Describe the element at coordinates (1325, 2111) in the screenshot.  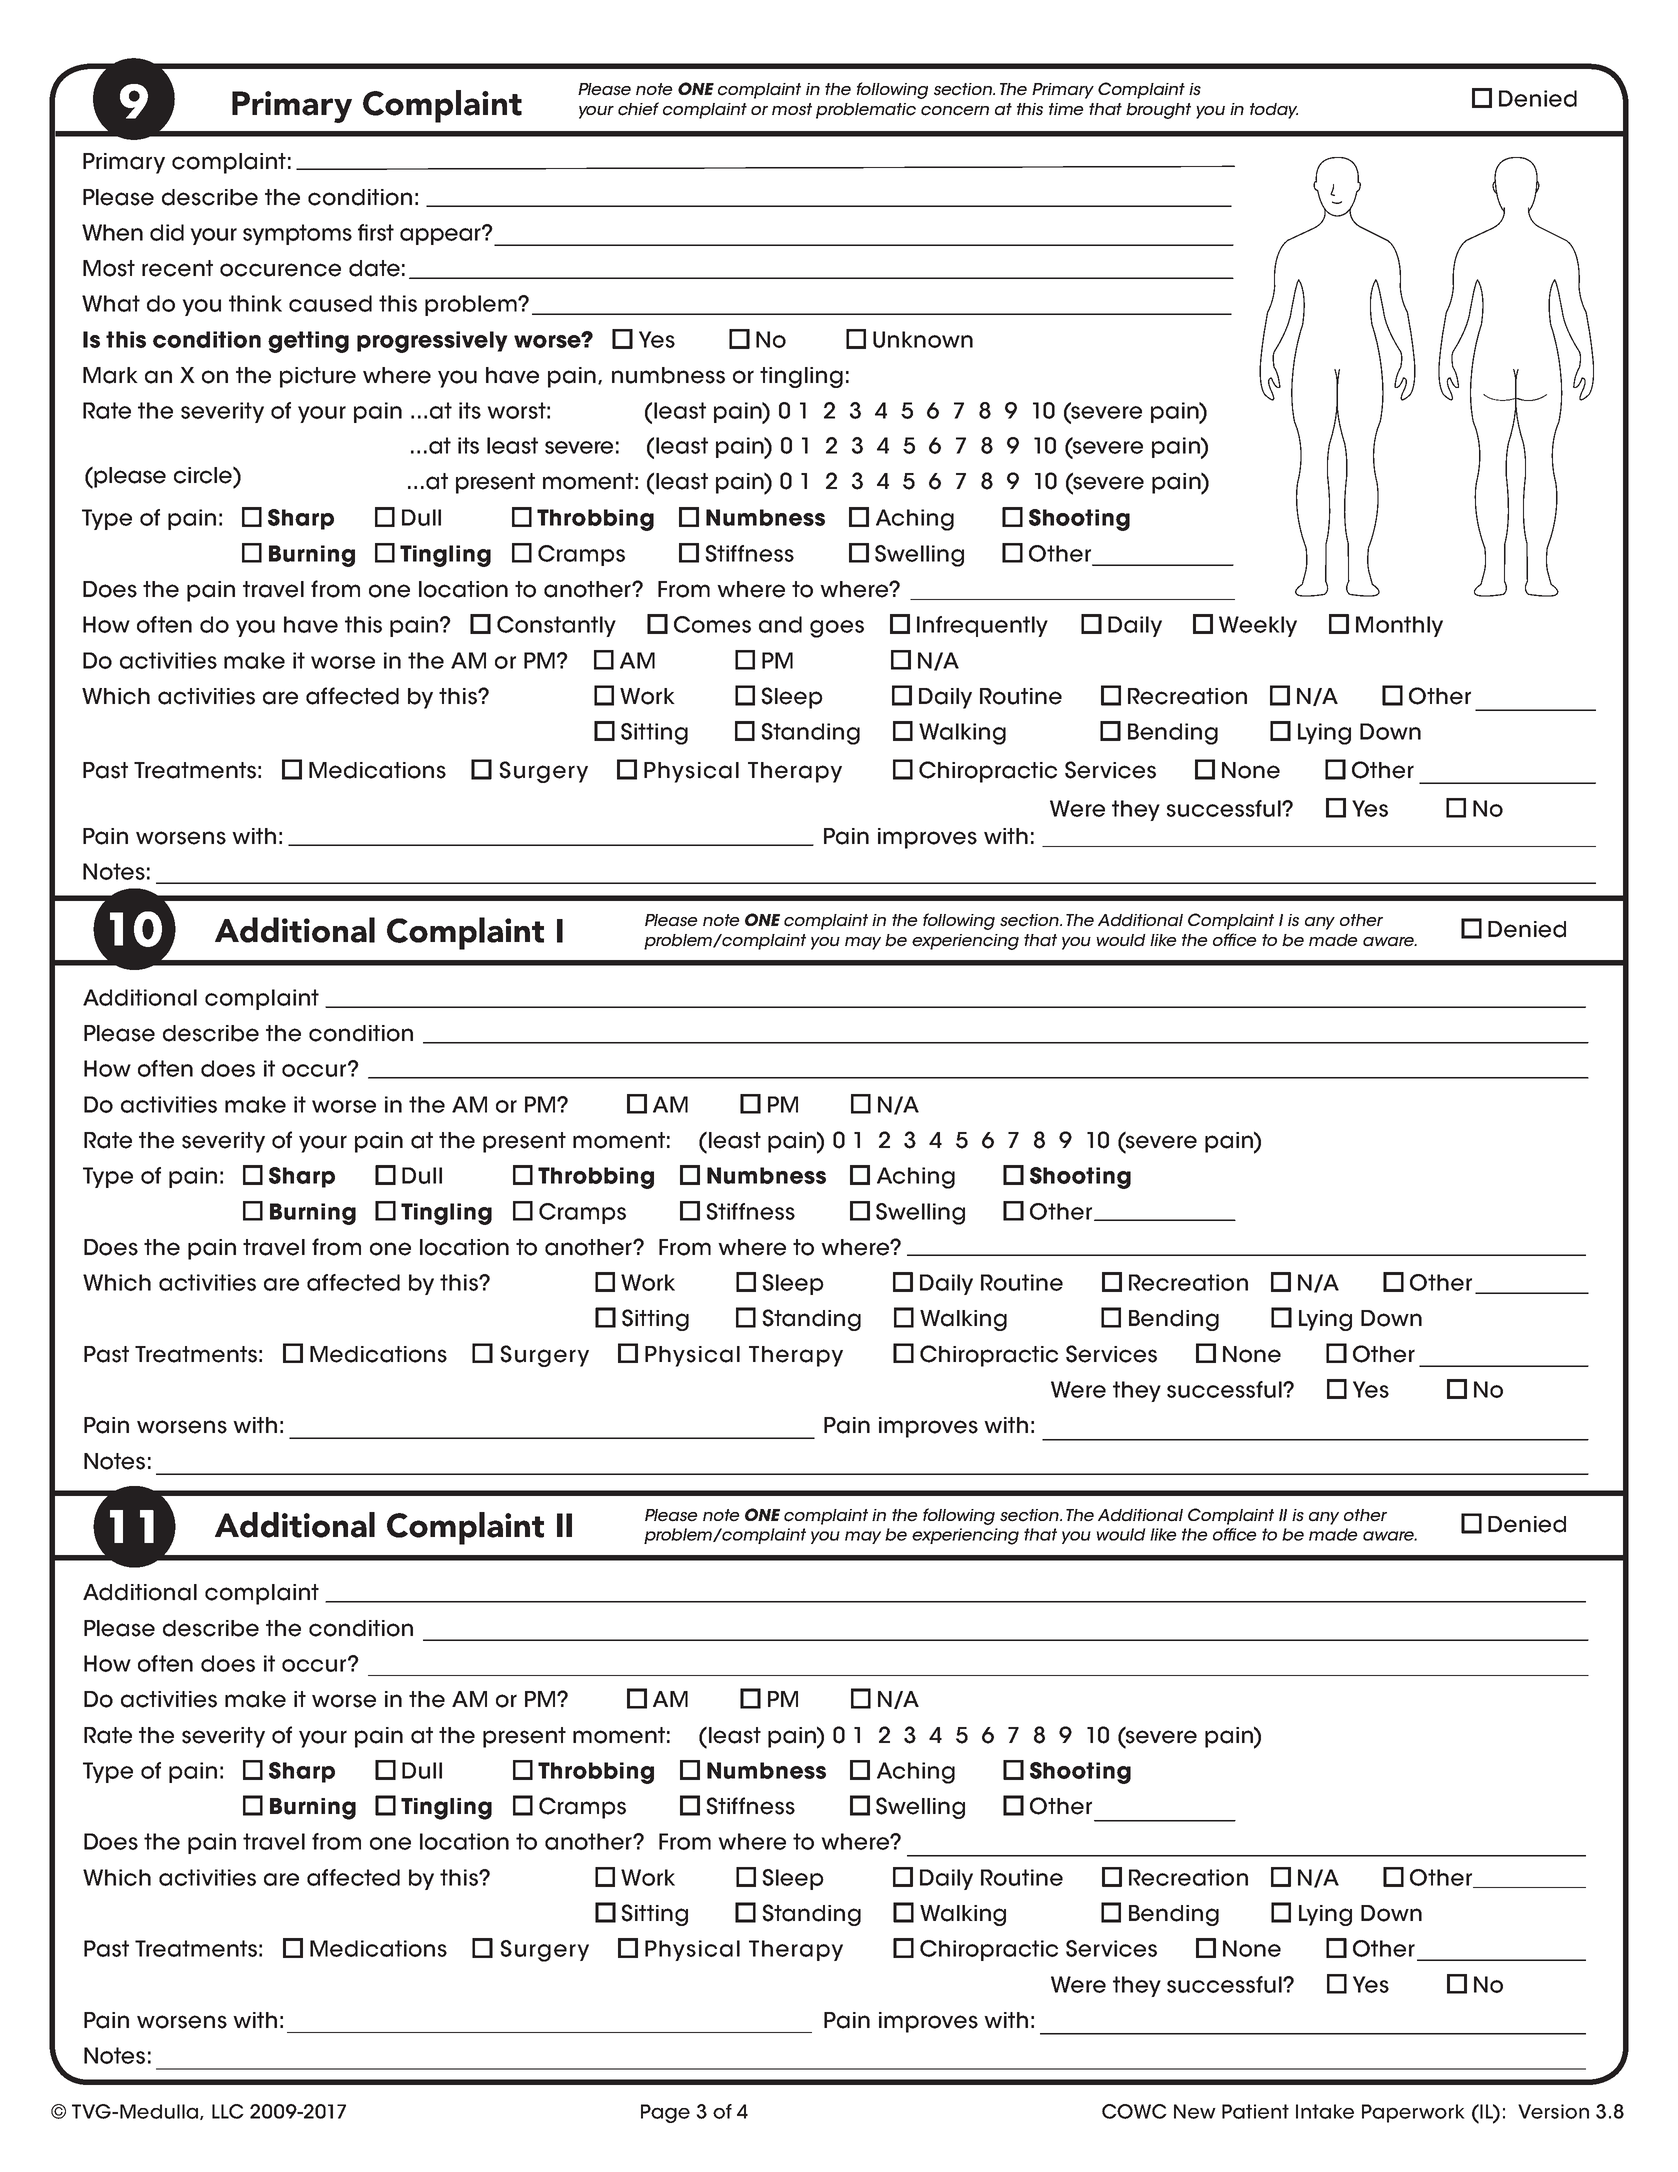
I see `Intake` at that location.
